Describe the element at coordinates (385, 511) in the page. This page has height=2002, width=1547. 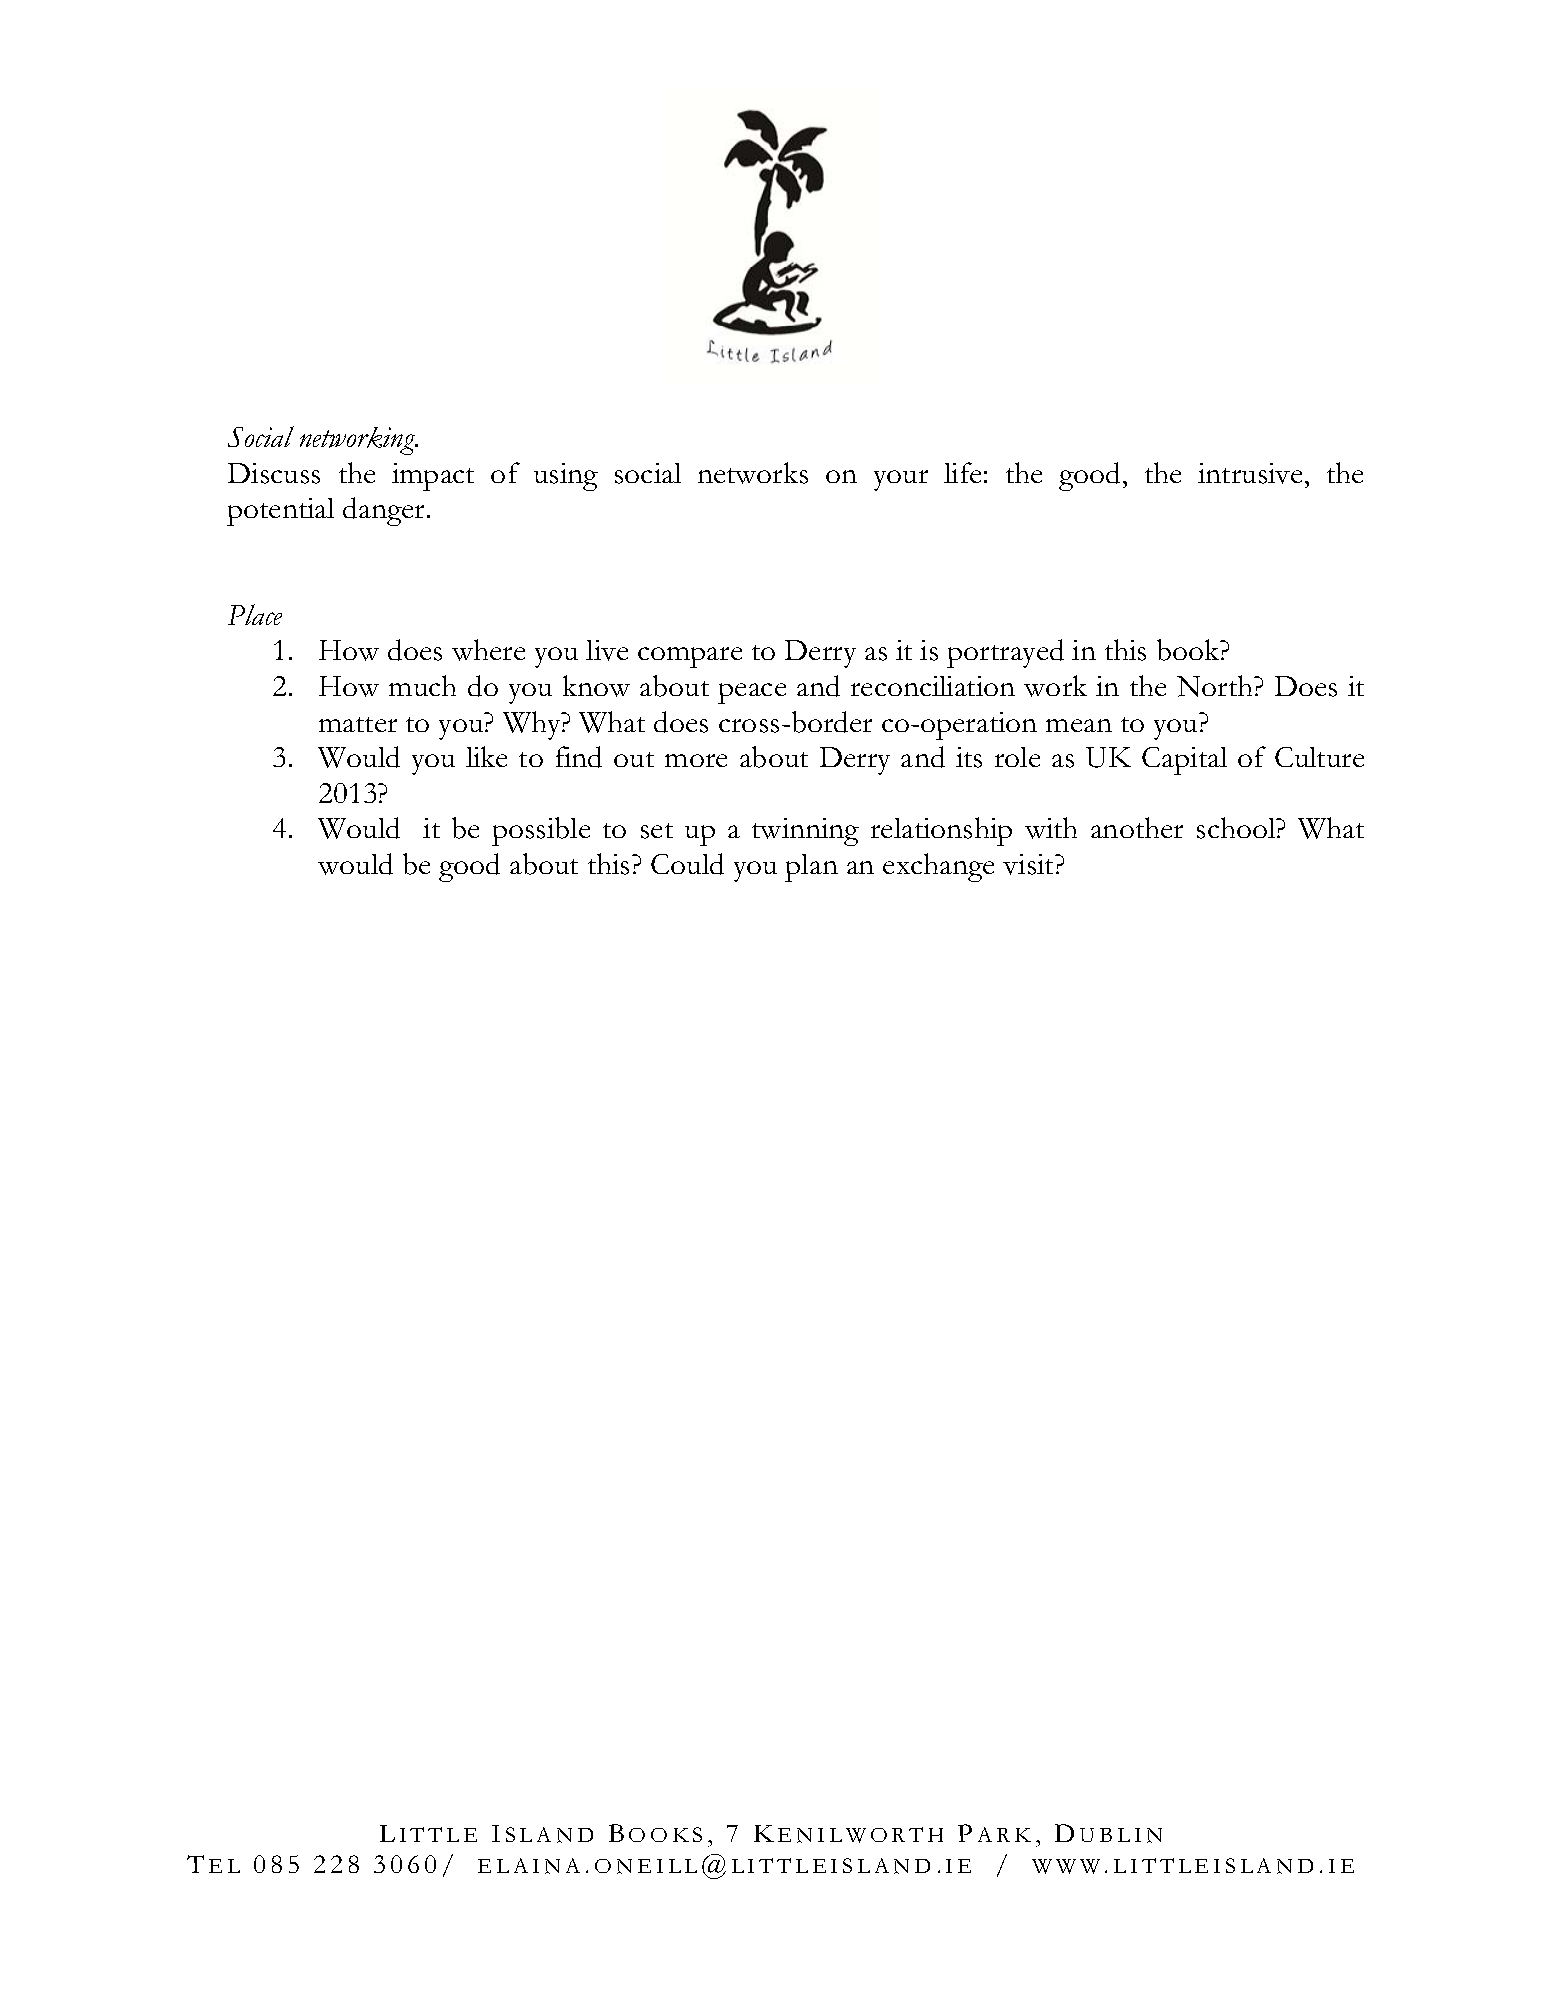
I see `danger` at that location.
